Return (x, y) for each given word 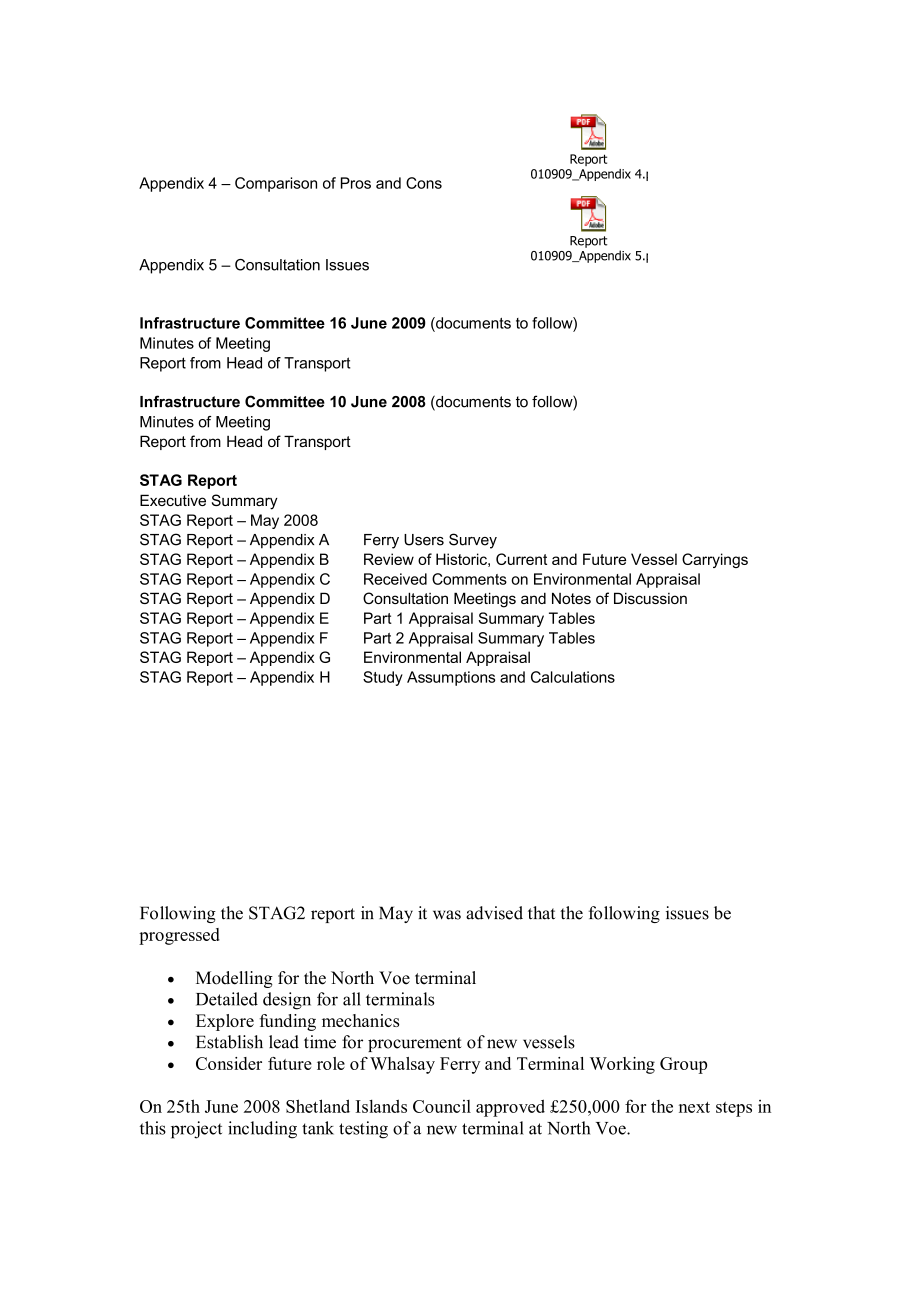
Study (383, 678)
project (196, 1130)
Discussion (650, 598)
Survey (473, 541)
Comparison (276, 184)
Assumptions (451, 678)
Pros (356, 183)
